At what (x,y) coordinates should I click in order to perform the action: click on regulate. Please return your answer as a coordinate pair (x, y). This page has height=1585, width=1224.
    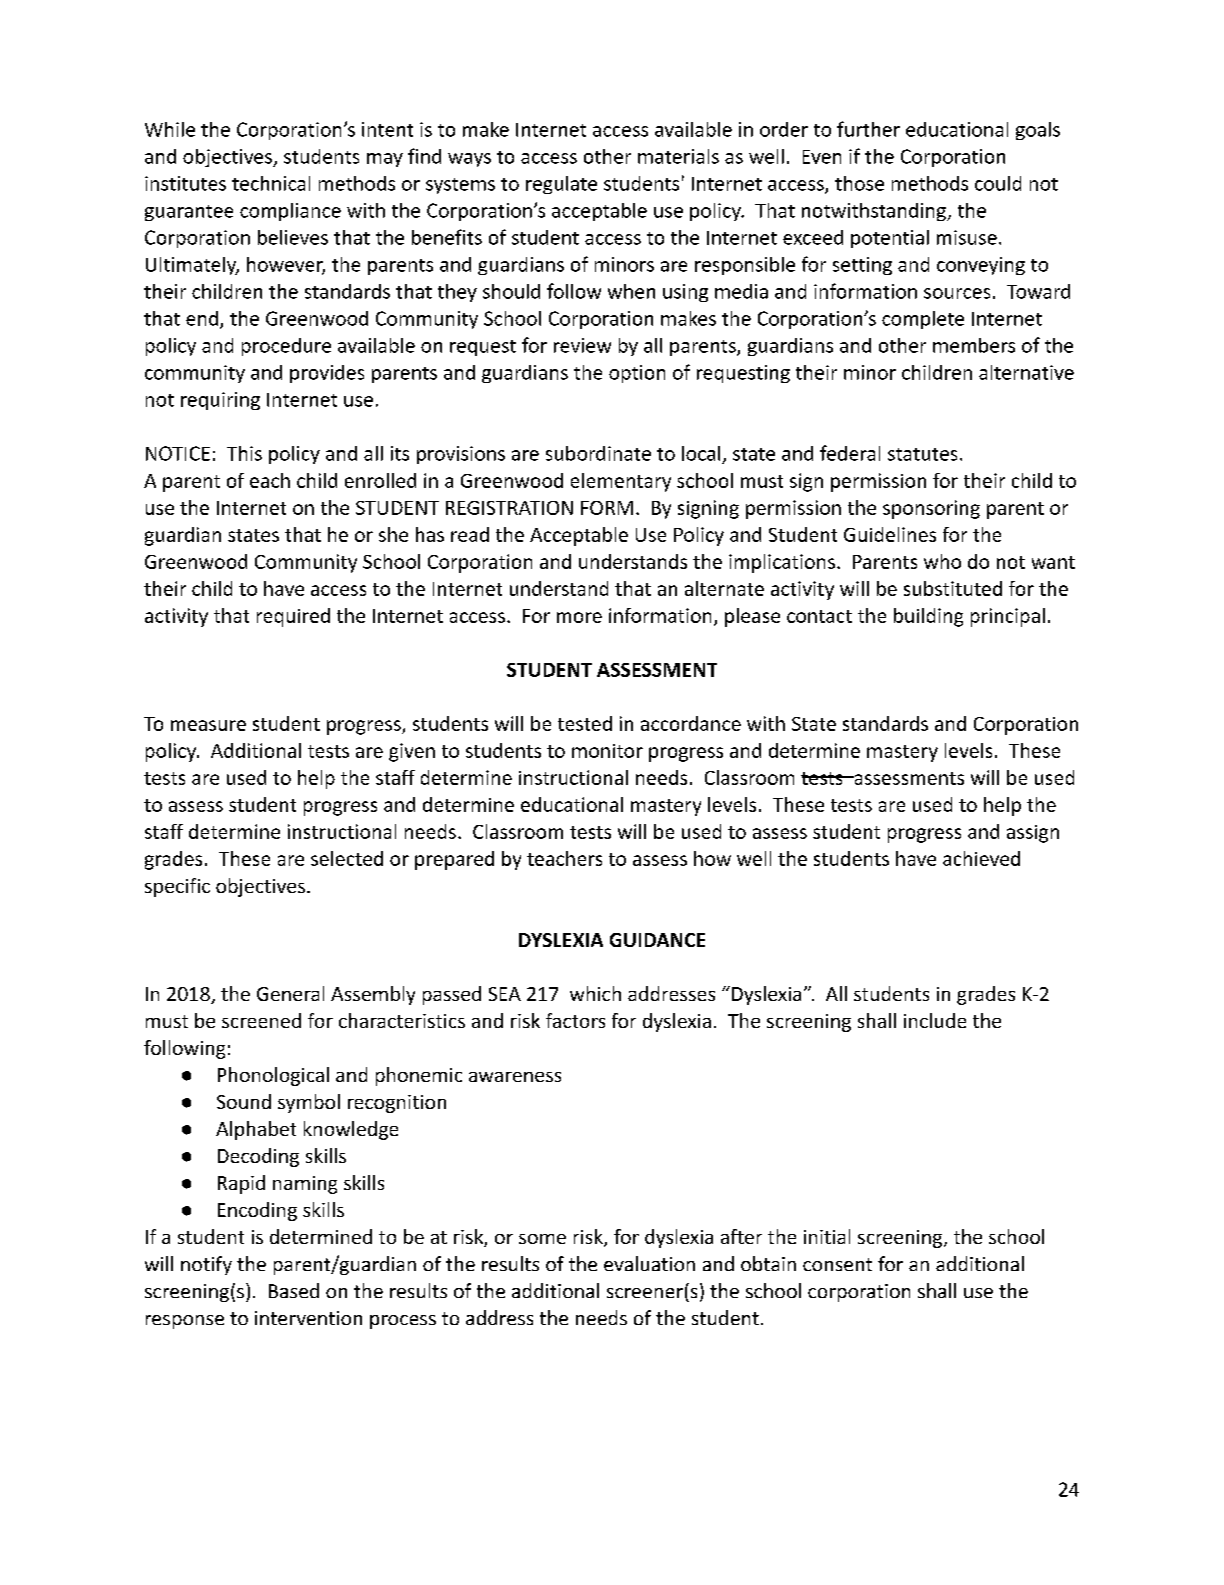
    Looking at the image, I should click on (561, 185).
